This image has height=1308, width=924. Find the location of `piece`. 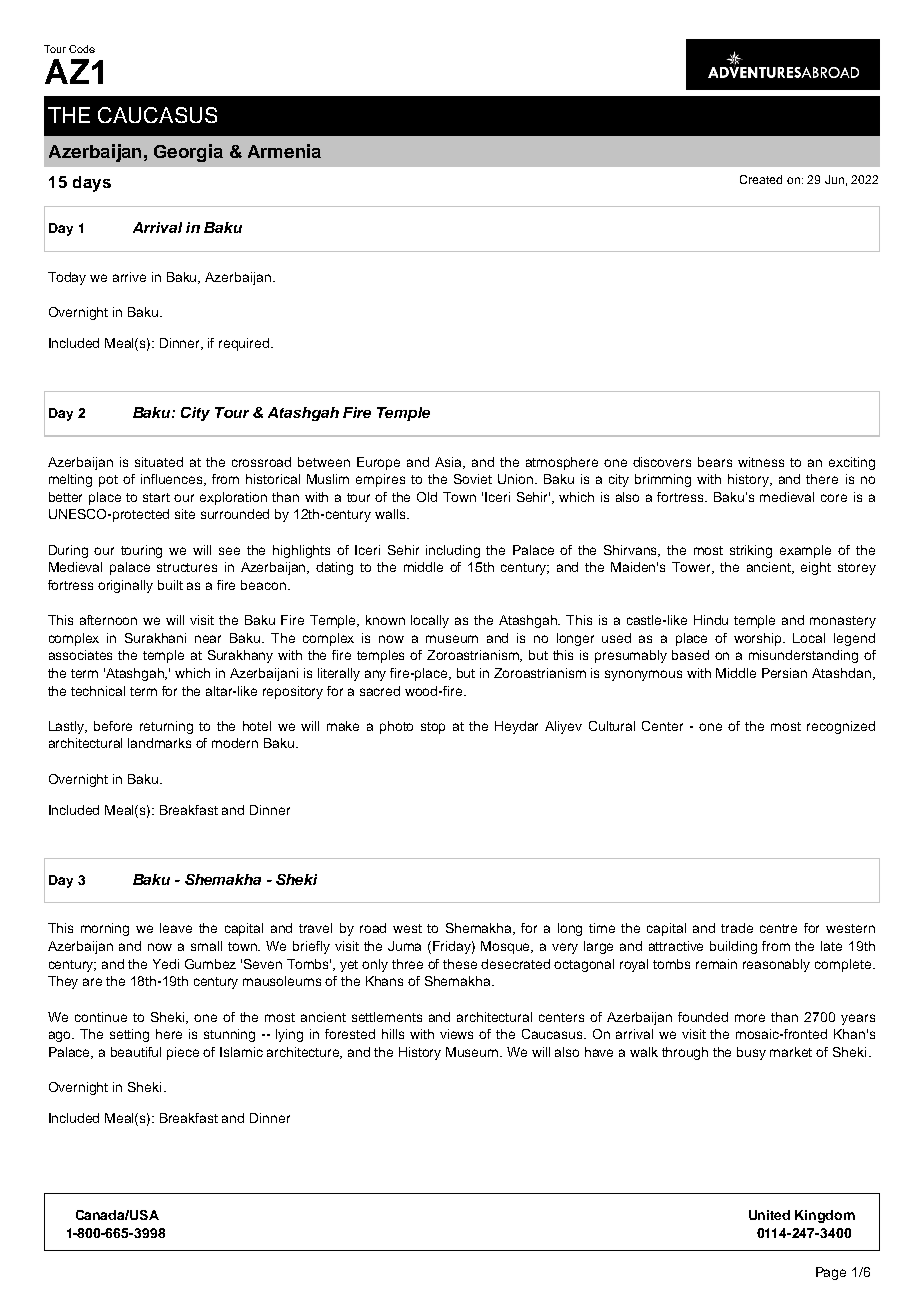

piece is located at coordinates (183, 1053).
